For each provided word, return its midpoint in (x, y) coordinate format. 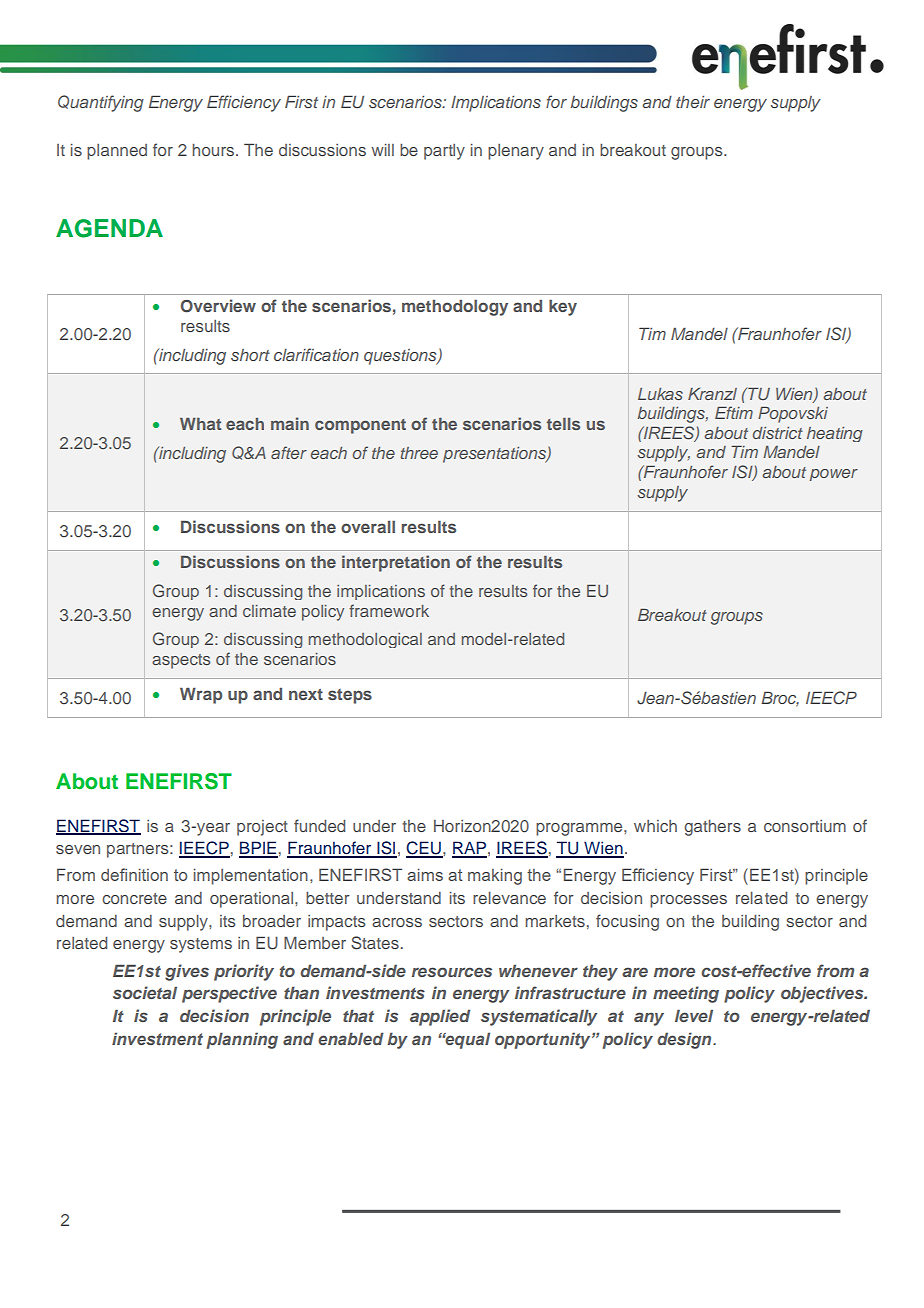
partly (444, 152)
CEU (424, 849)
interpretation (396, 563)
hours (214, 150)
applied (440, 1017)
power (834, 475)
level (694, 1015)
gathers (712, 828)
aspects (181, 661)
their (693, 102)
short (250, 355)
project (262, 828)
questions (401, 357)
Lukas (660, 394)
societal (145, 992)
